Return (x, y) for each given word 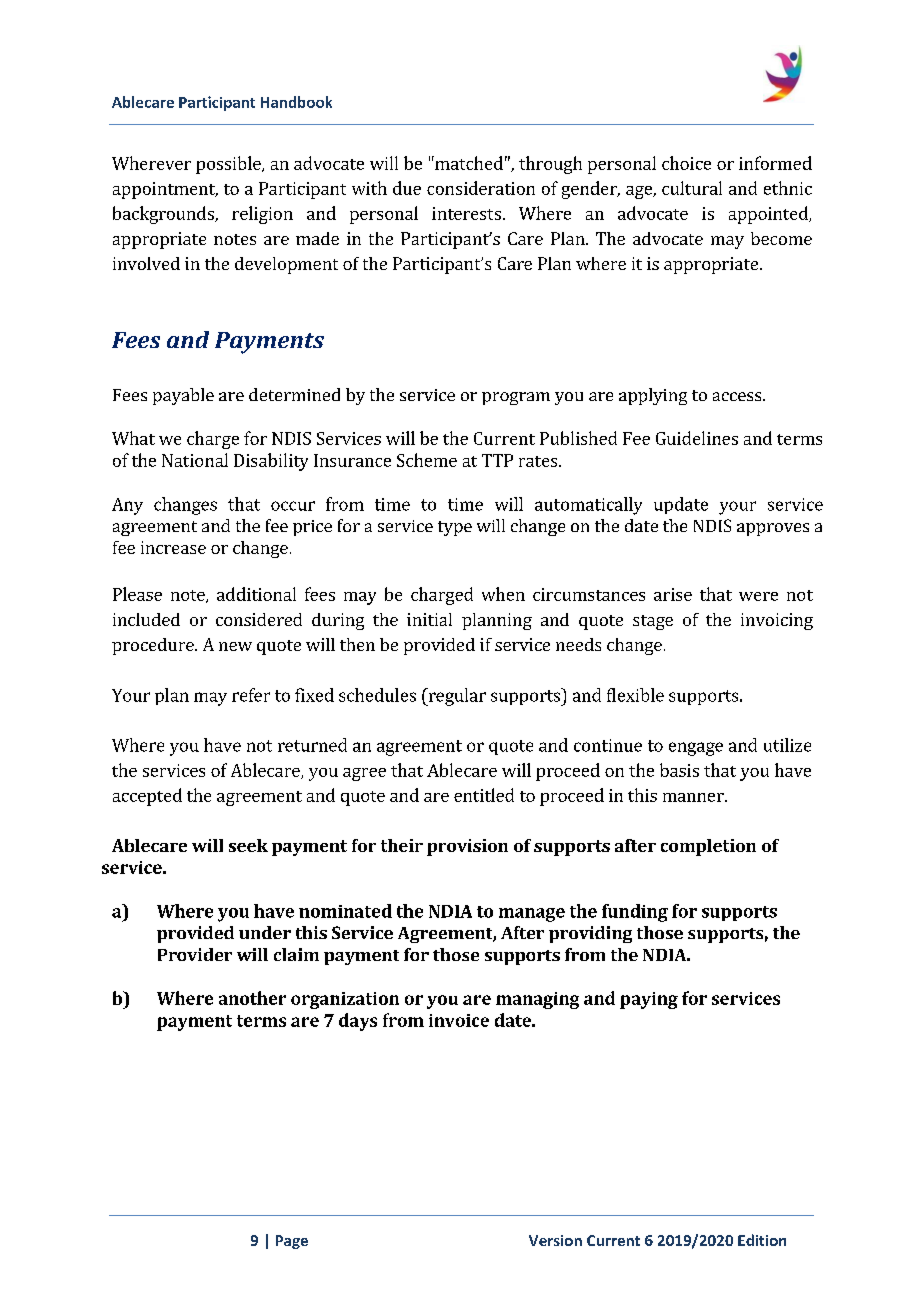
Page (292, 1242)
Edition (762, 1240)
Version (555, 1240)
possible (229, 165)
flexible (635, 695)
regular (456, 697)
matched (468, 163)
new (235, 646)
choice (686, 163)
